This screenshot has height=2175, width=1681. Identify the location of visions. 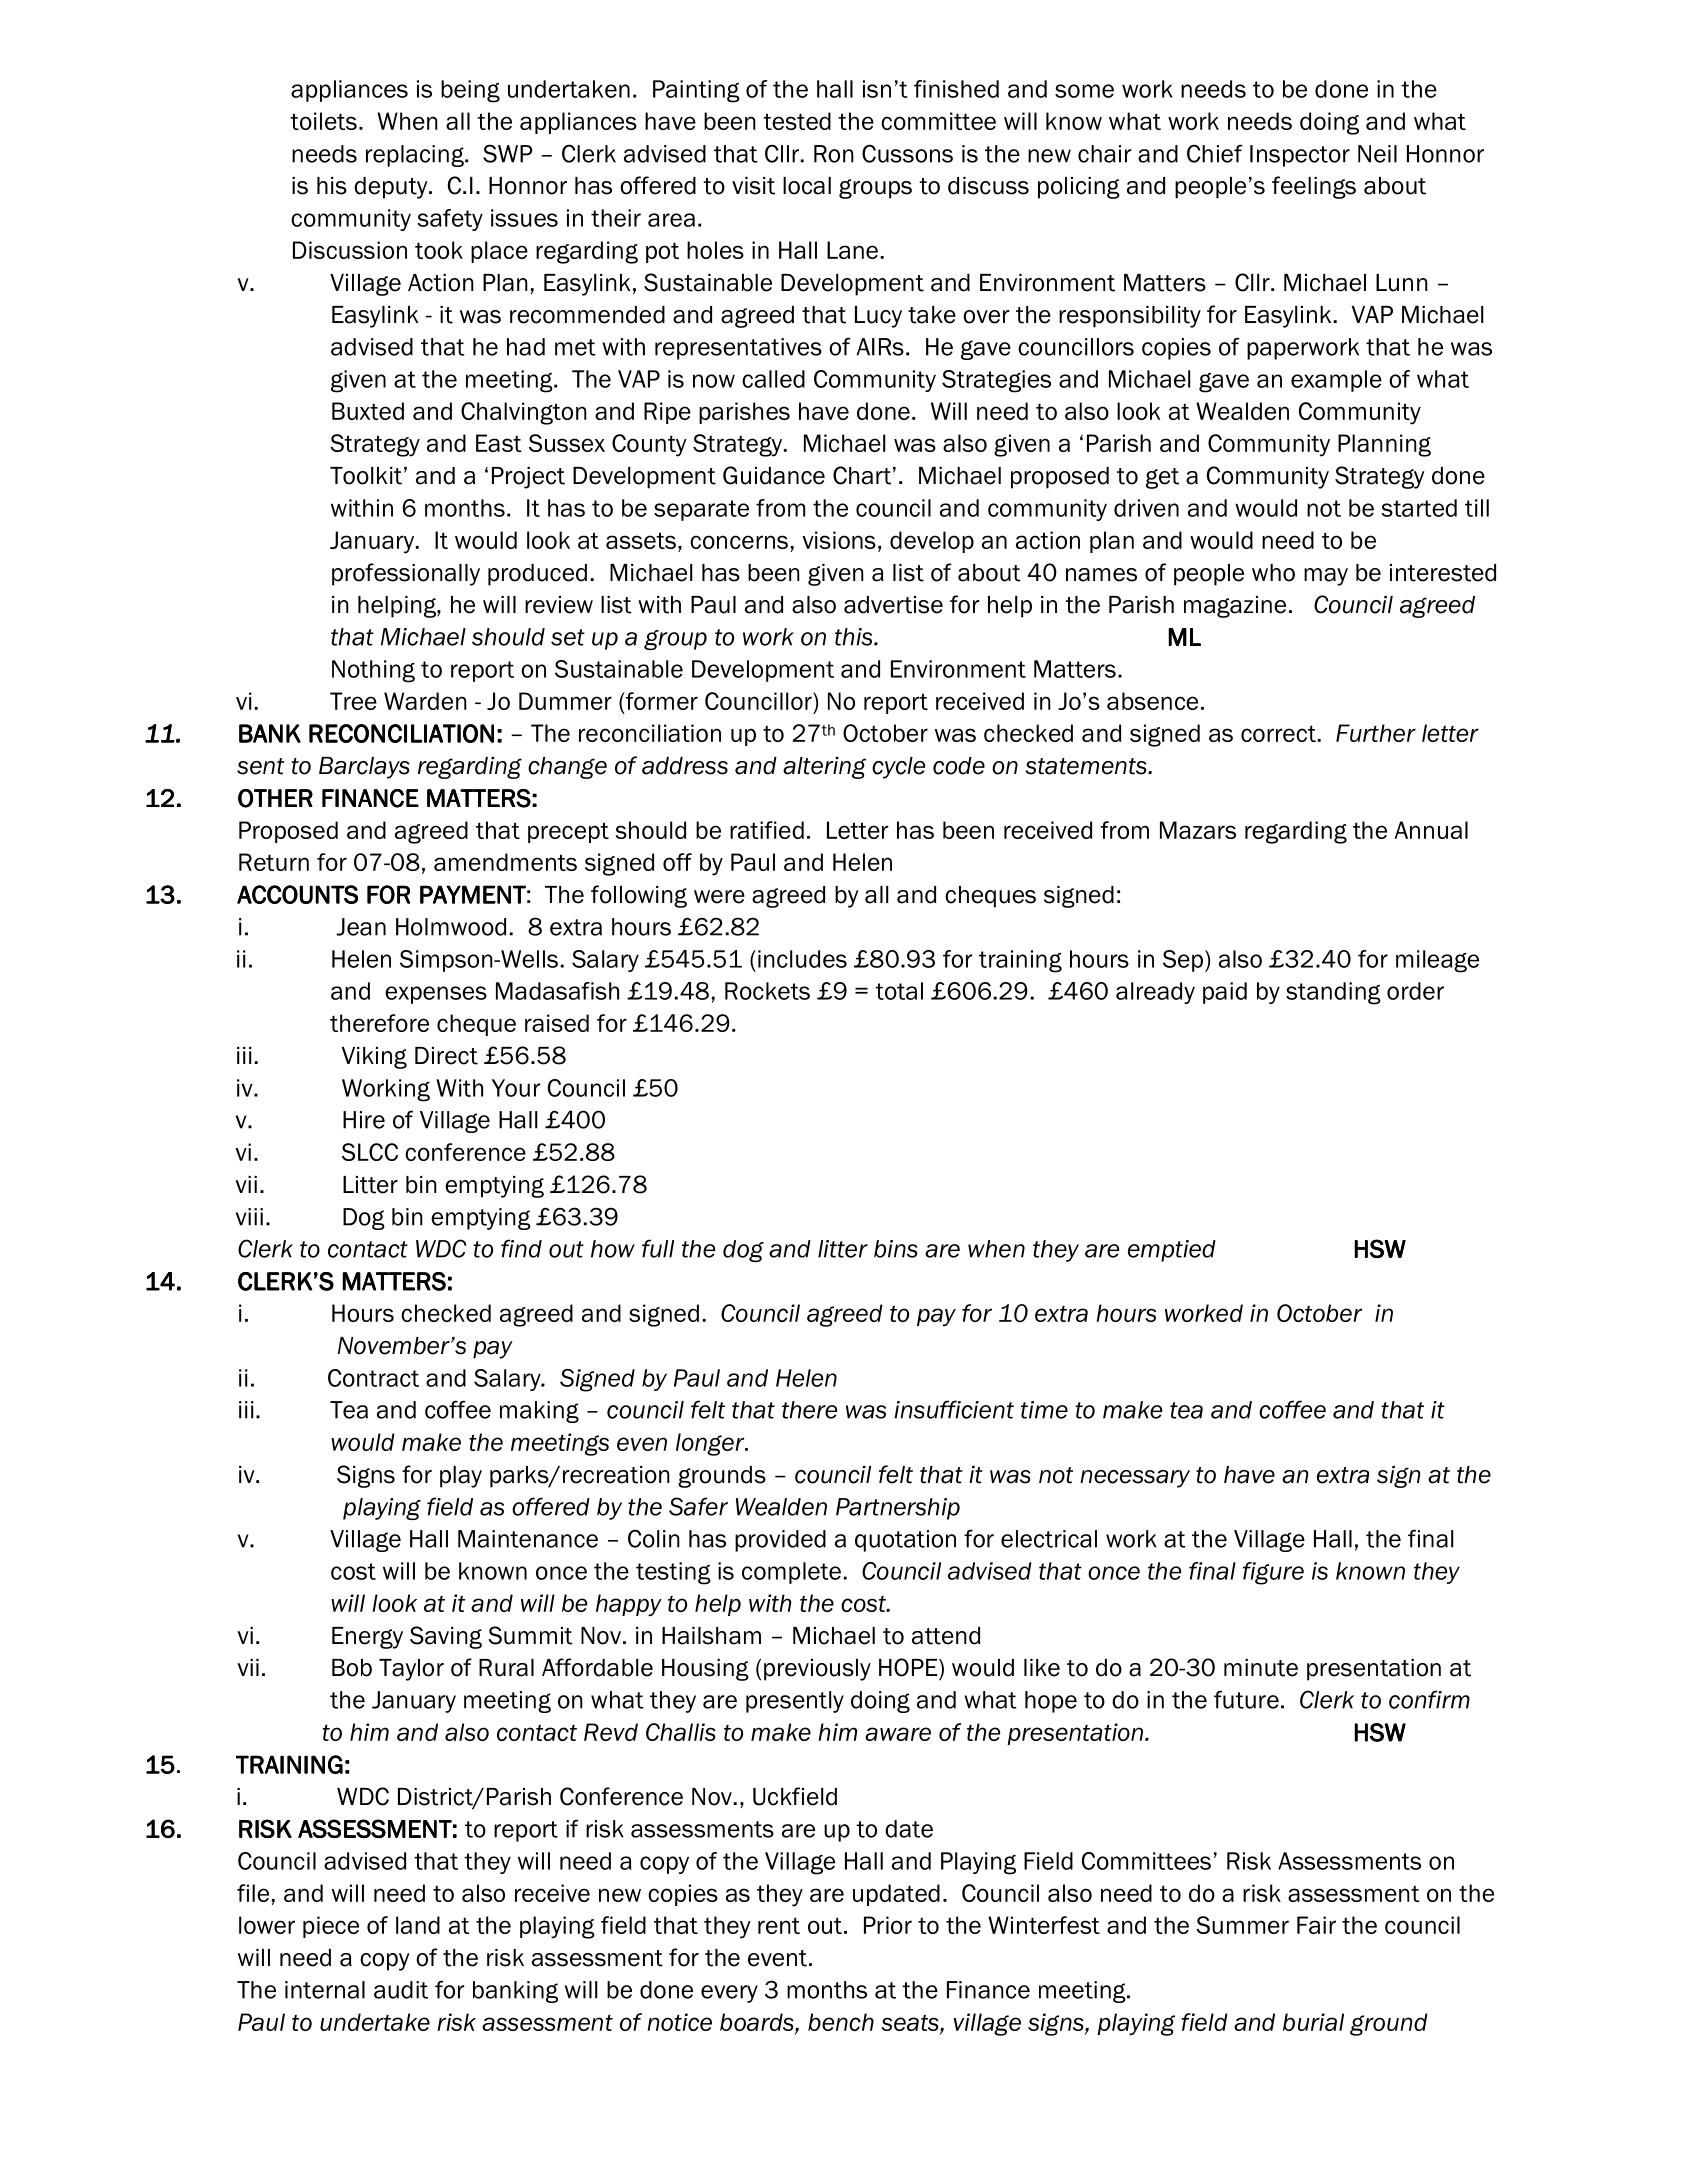
(839, 540).
